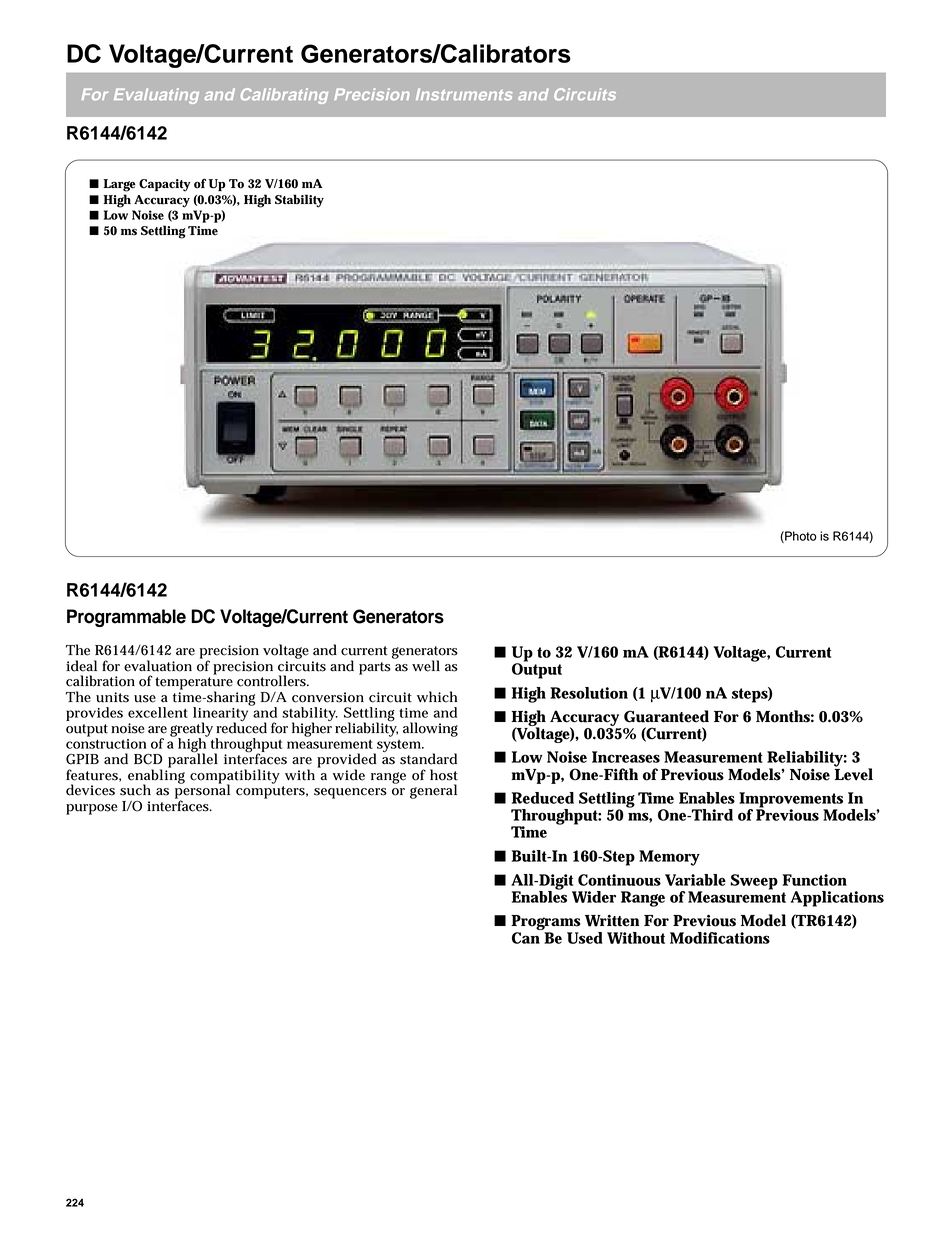 This screenshot has height=1235, width=952. Describe the element at coordinates (426, 666) in the screenshot. I see `well` at that location.
